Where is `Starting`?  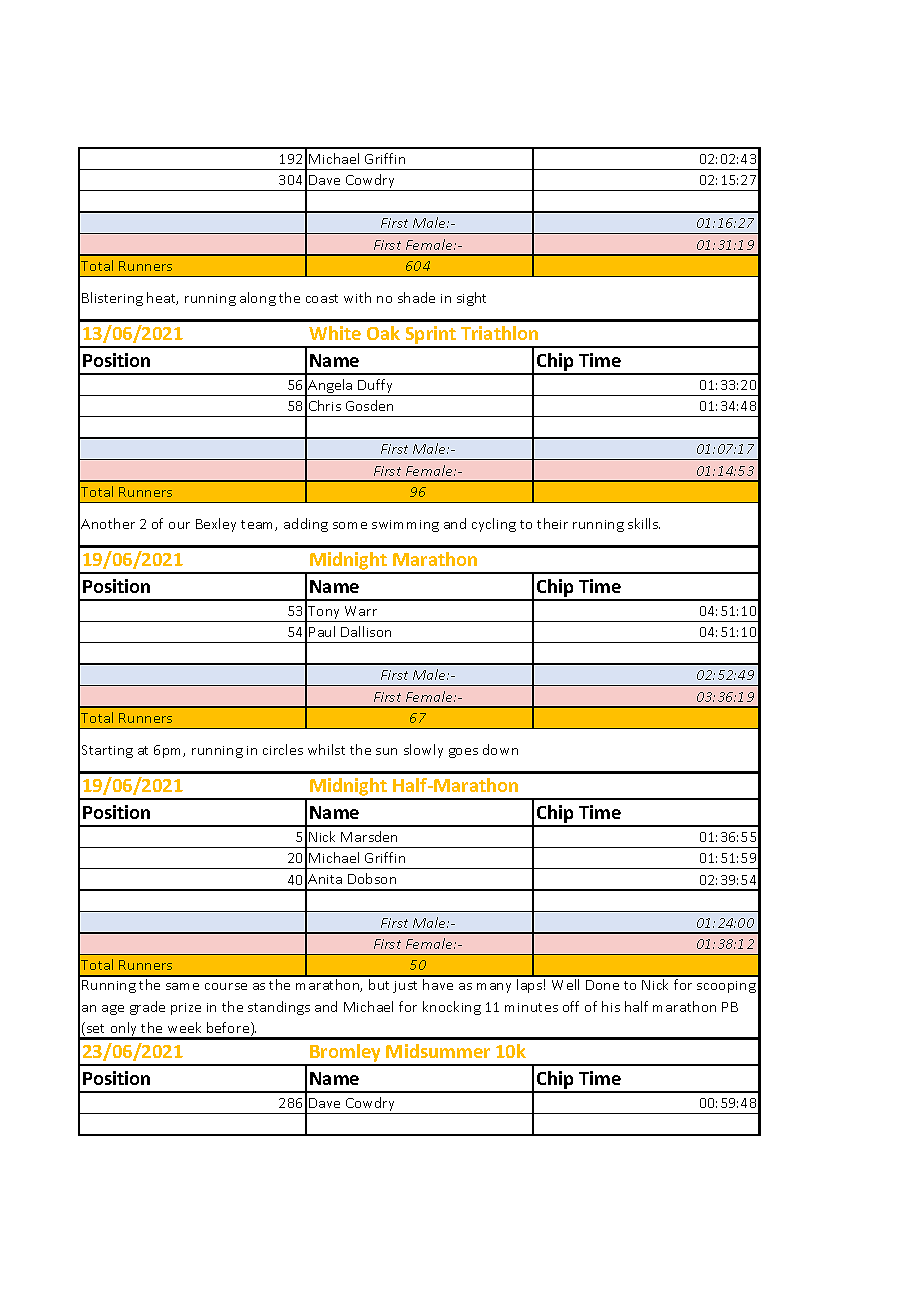
Starting is located at coordinates (107, 751).
